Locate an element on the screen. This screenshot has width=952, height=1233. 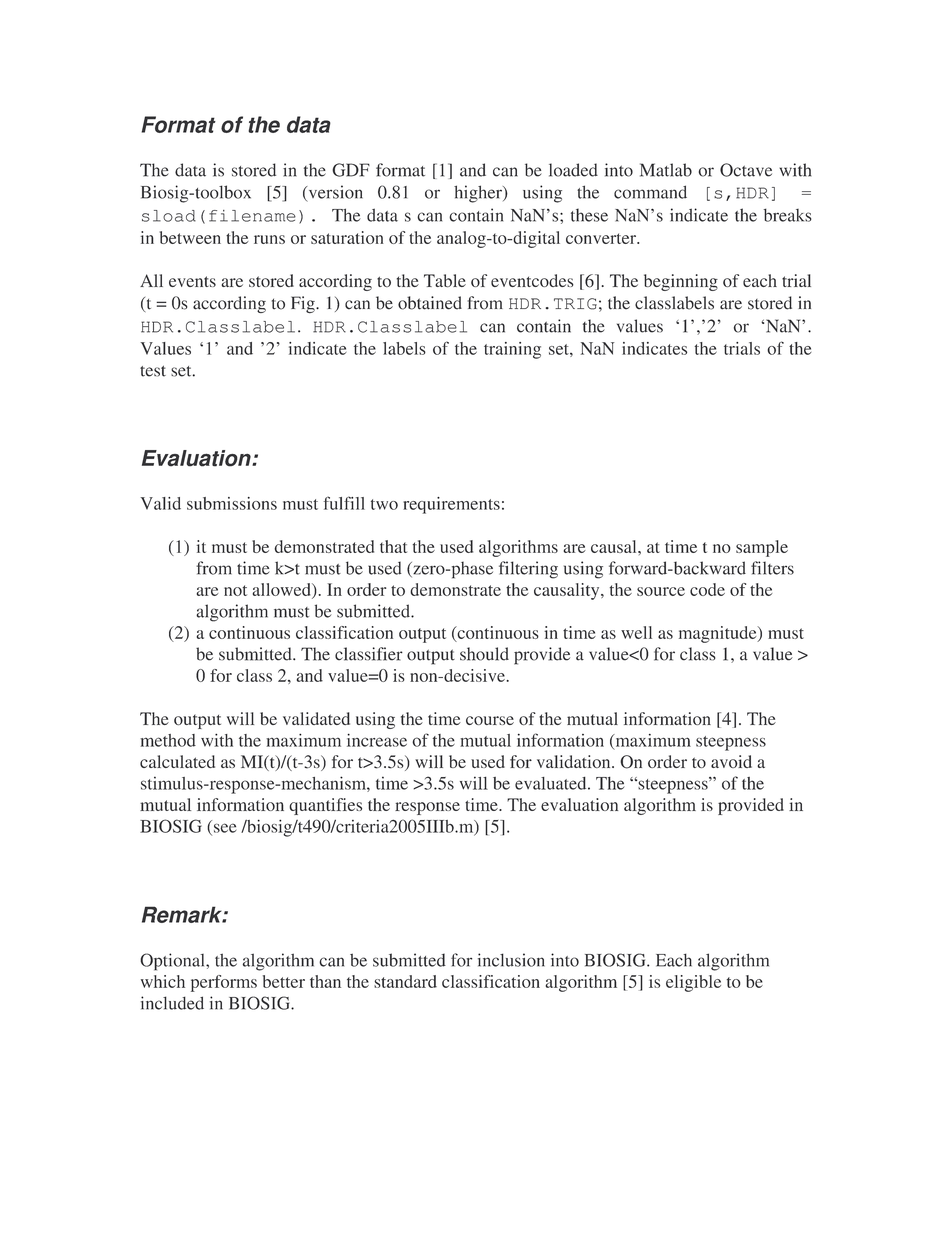
higher is located at coordinates (479, 194).
